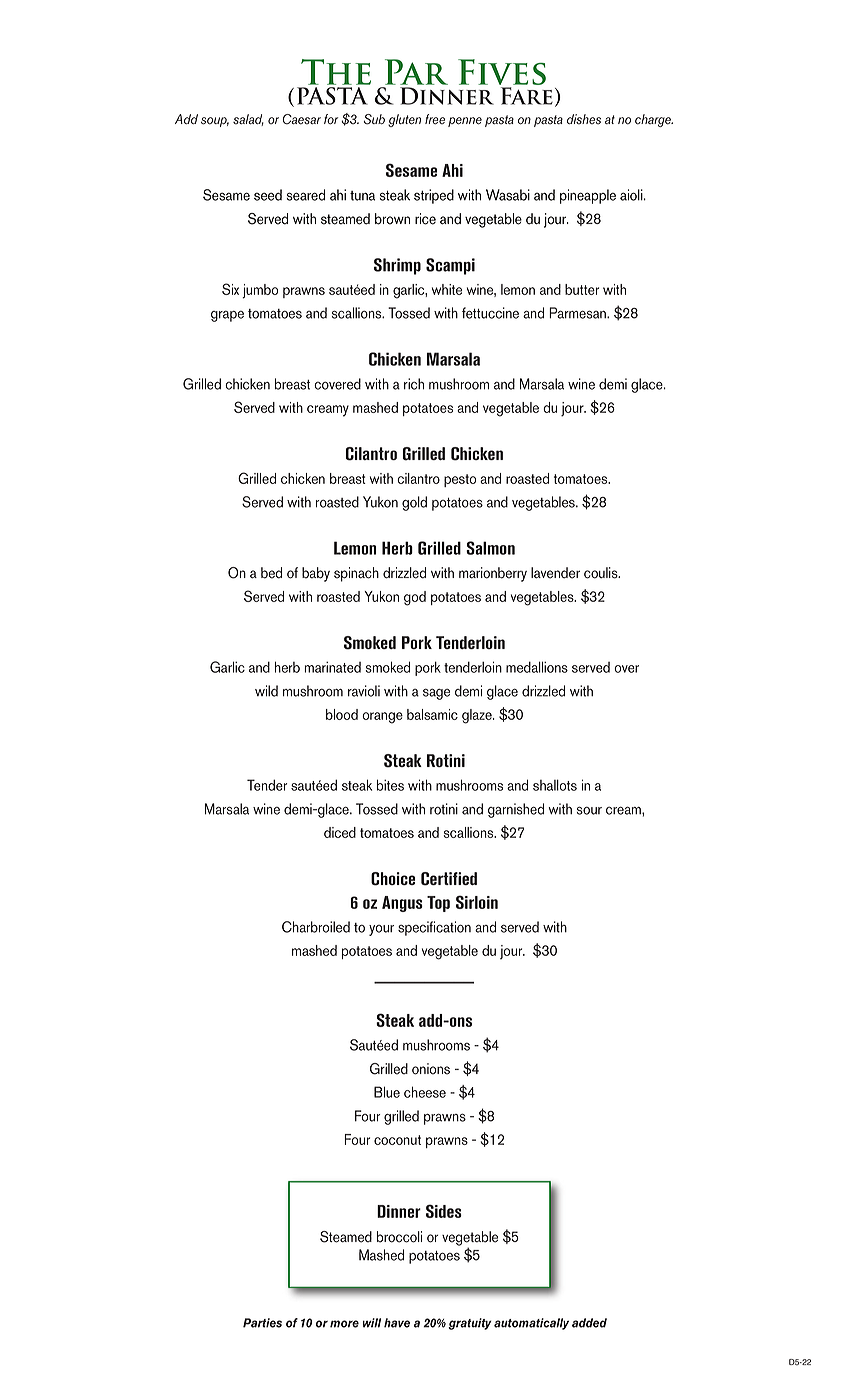  What do you see at coordinates (584, 119) in the screenshot?
I see `dishes` at bounding box center [584, 119].
